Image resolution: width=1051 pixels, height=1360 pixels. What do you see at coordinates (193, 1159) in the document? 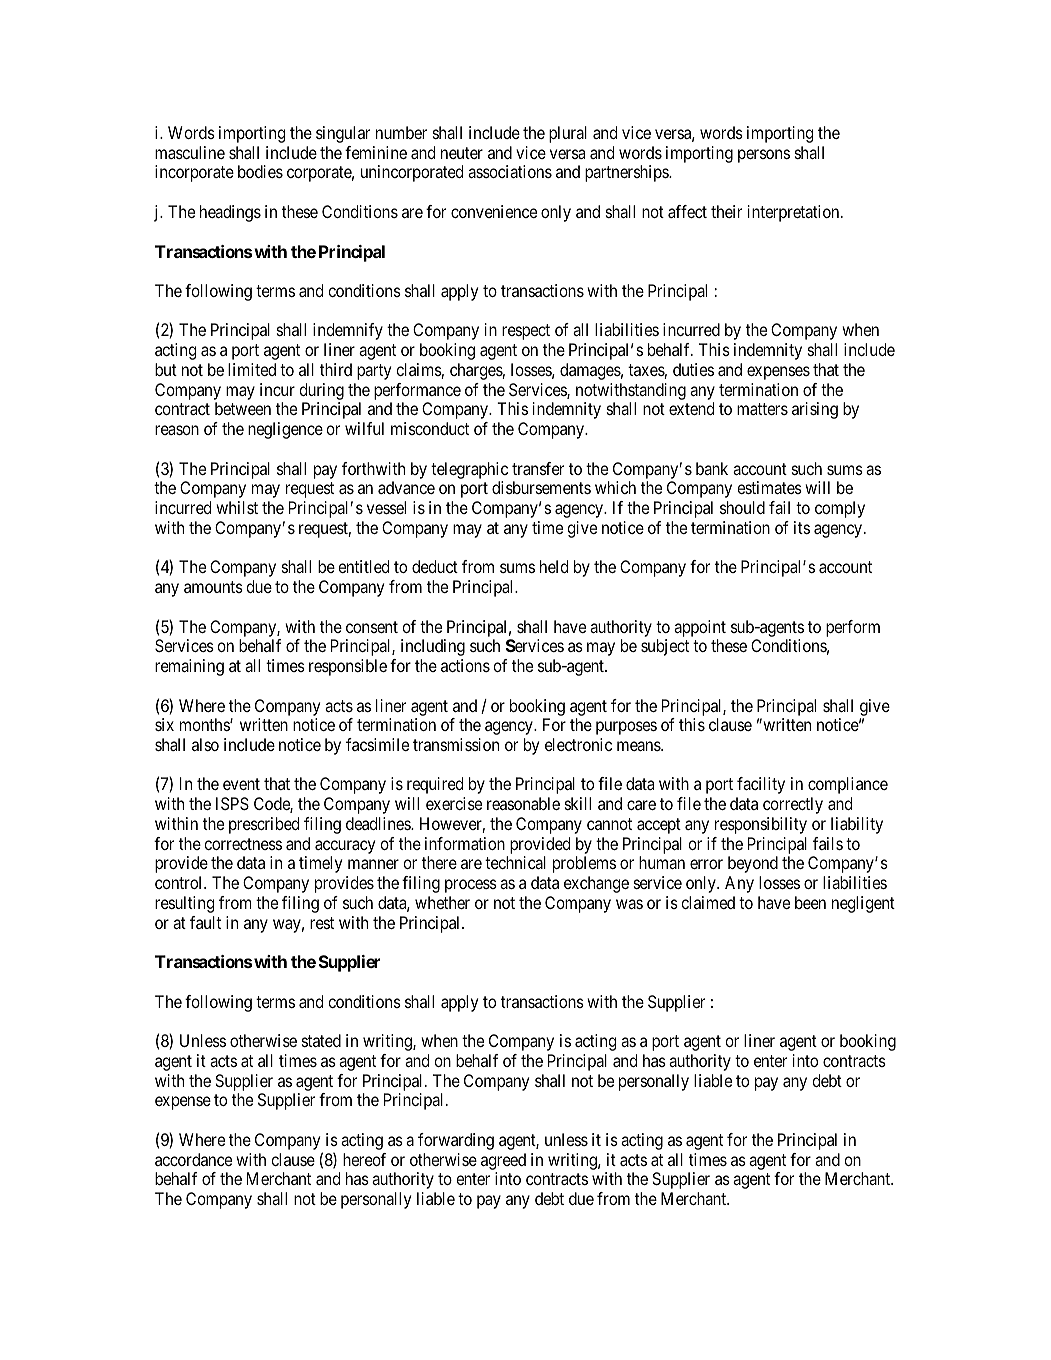
I see `accordance` at bounding box center [193, 1159].
